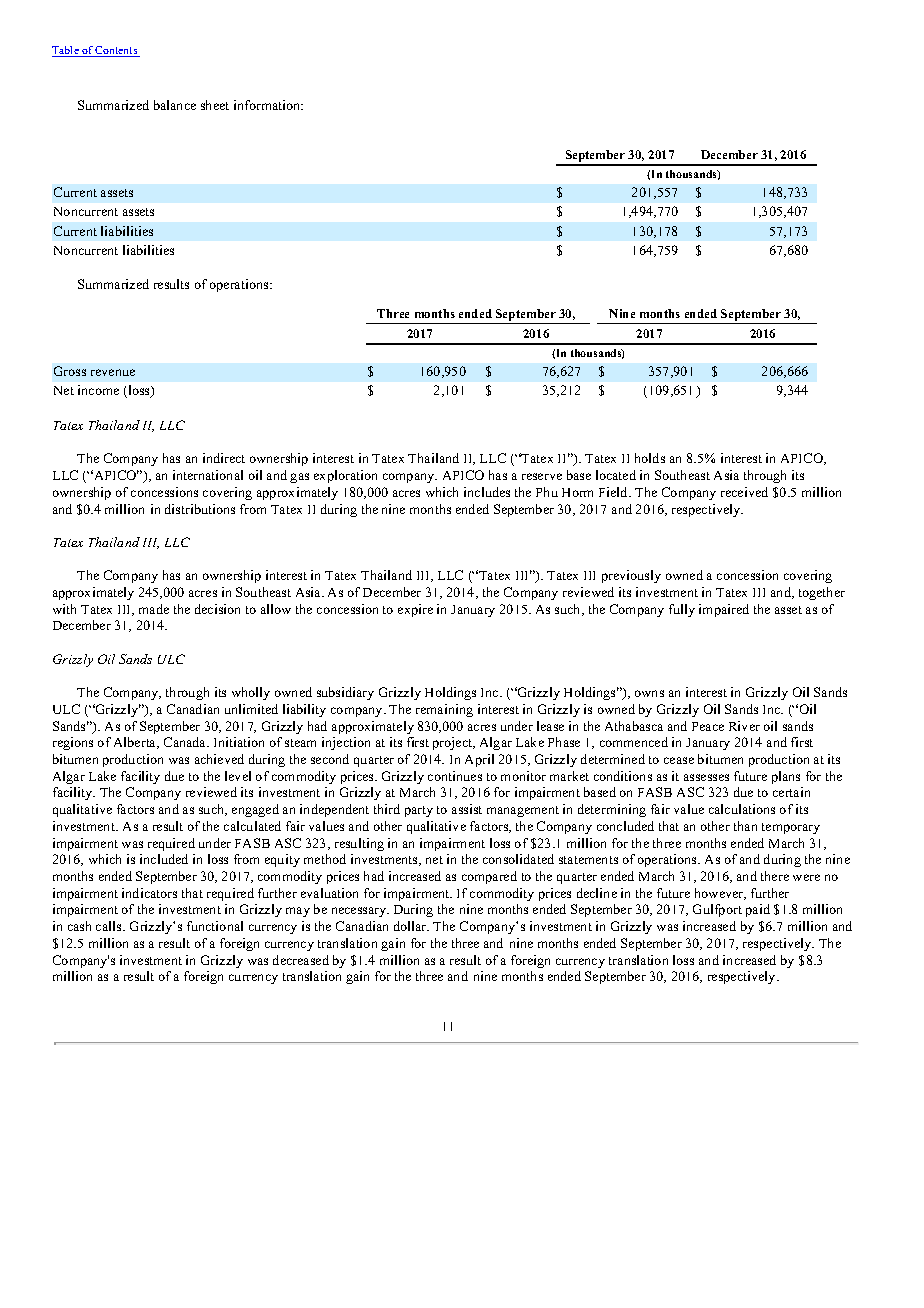 This image has height=1308, width=924. I want to click on includes, so click(487, 492).
